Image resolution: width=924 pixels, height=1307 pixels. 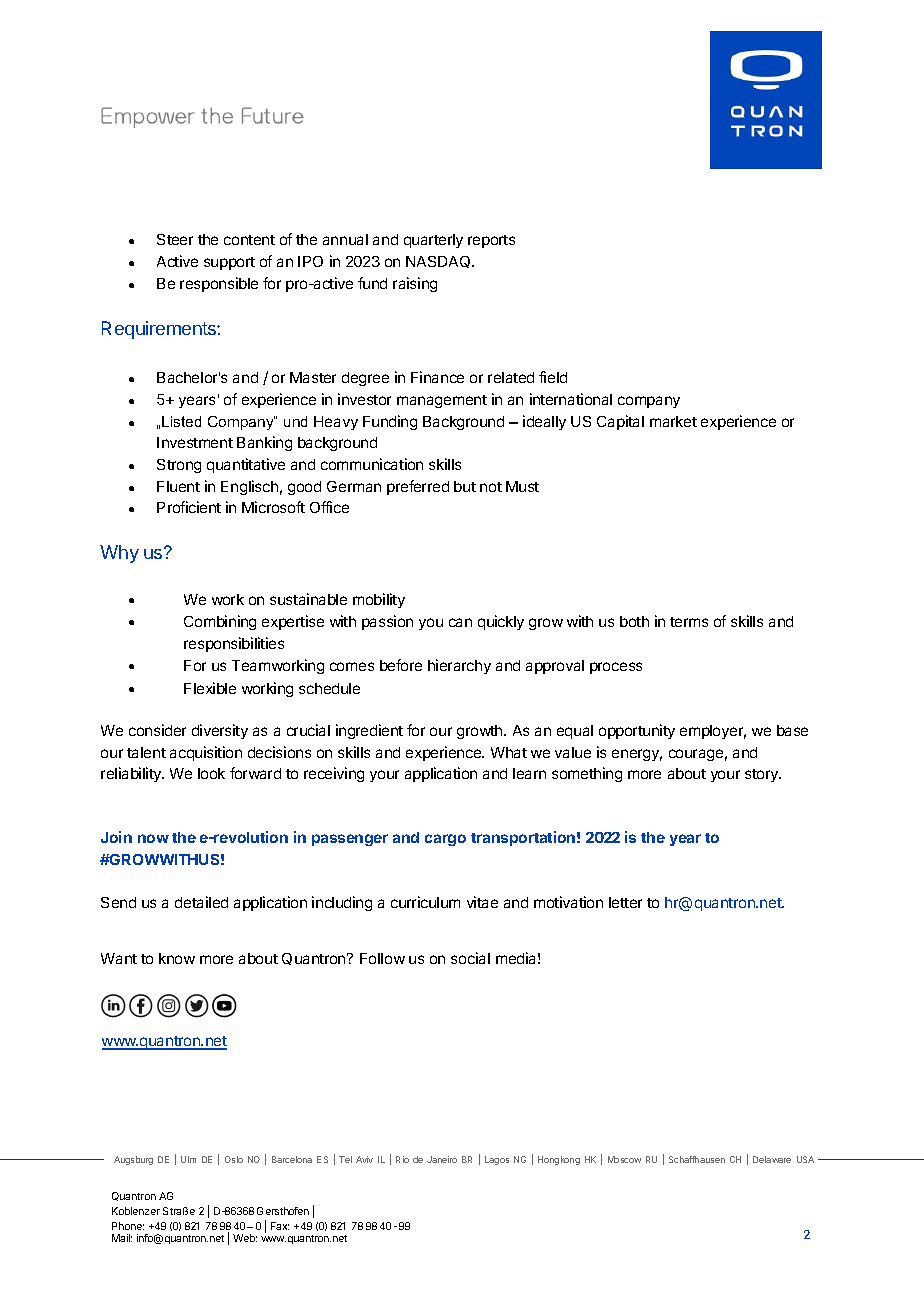 I want to click on hierarchy, so click(x=459, y=666).
